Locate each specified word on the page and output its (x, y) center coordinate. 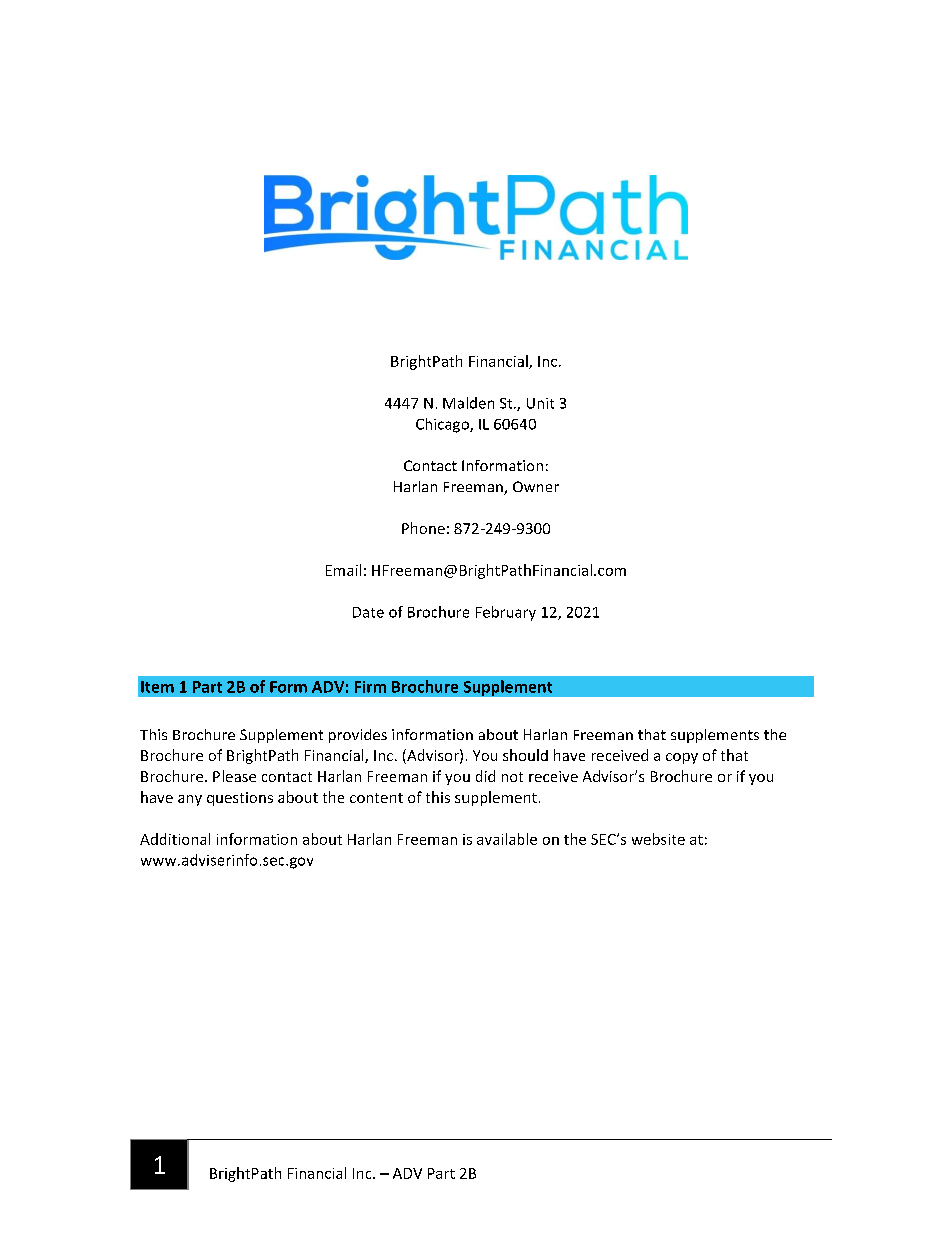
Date (368, 612)
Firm (370, 687)
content (376, 798)
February (506, 613)
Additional (175, 839)
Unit (540, 403)
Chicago (443, 425)
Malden (468, 403)
